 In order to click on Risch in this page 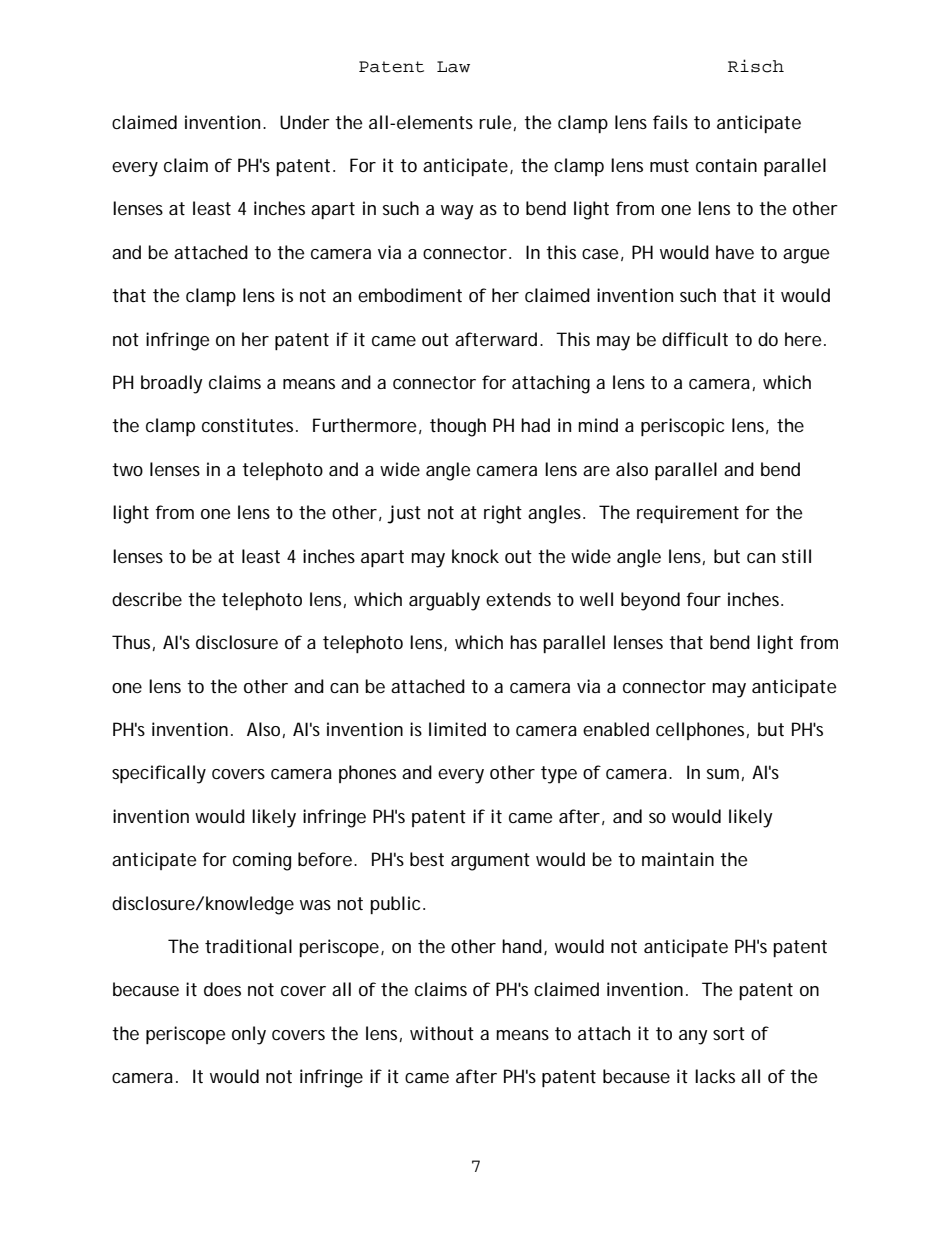, I will do `click(756, 66)`.
